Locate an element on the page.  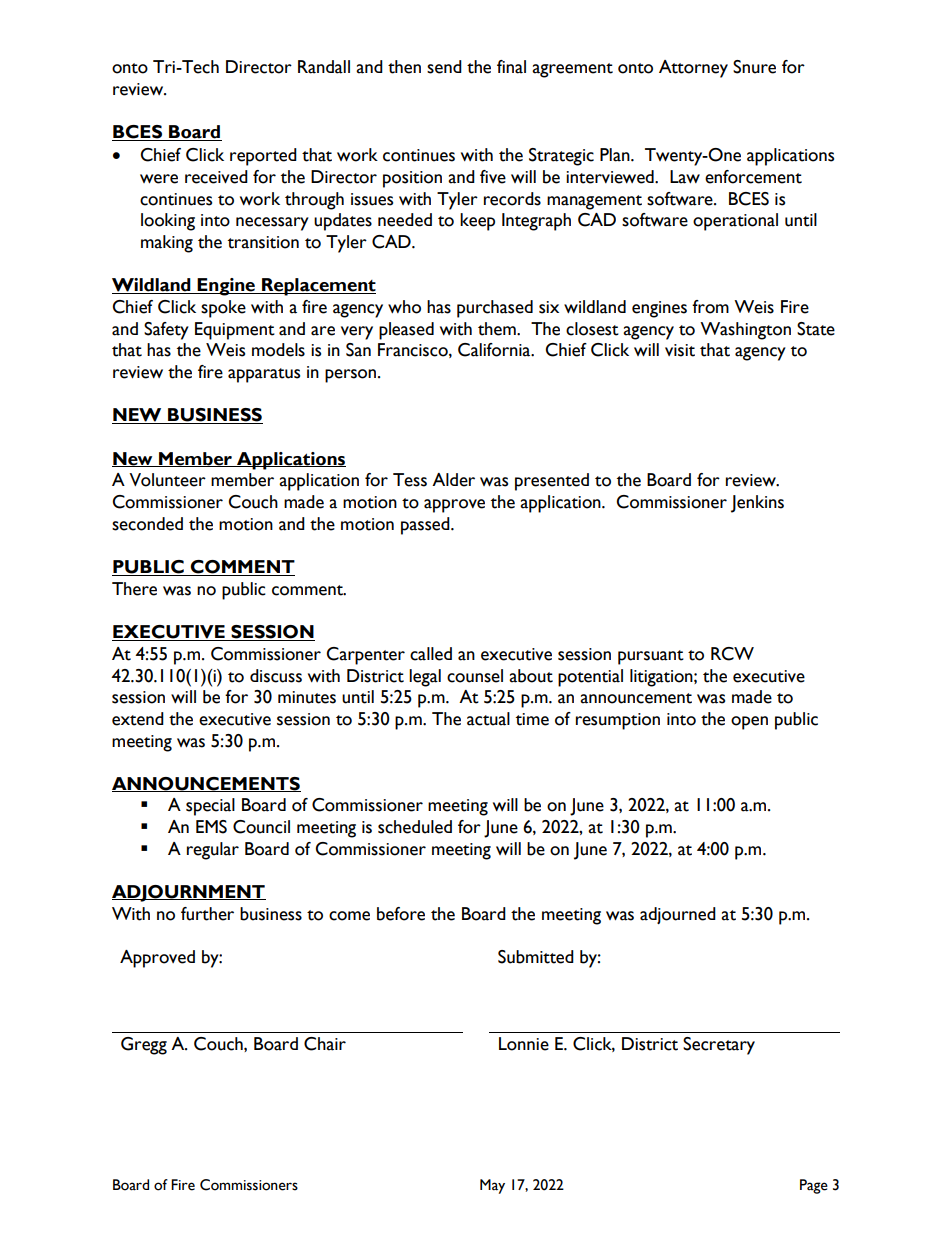
them is located at coordinates (498, 329).
